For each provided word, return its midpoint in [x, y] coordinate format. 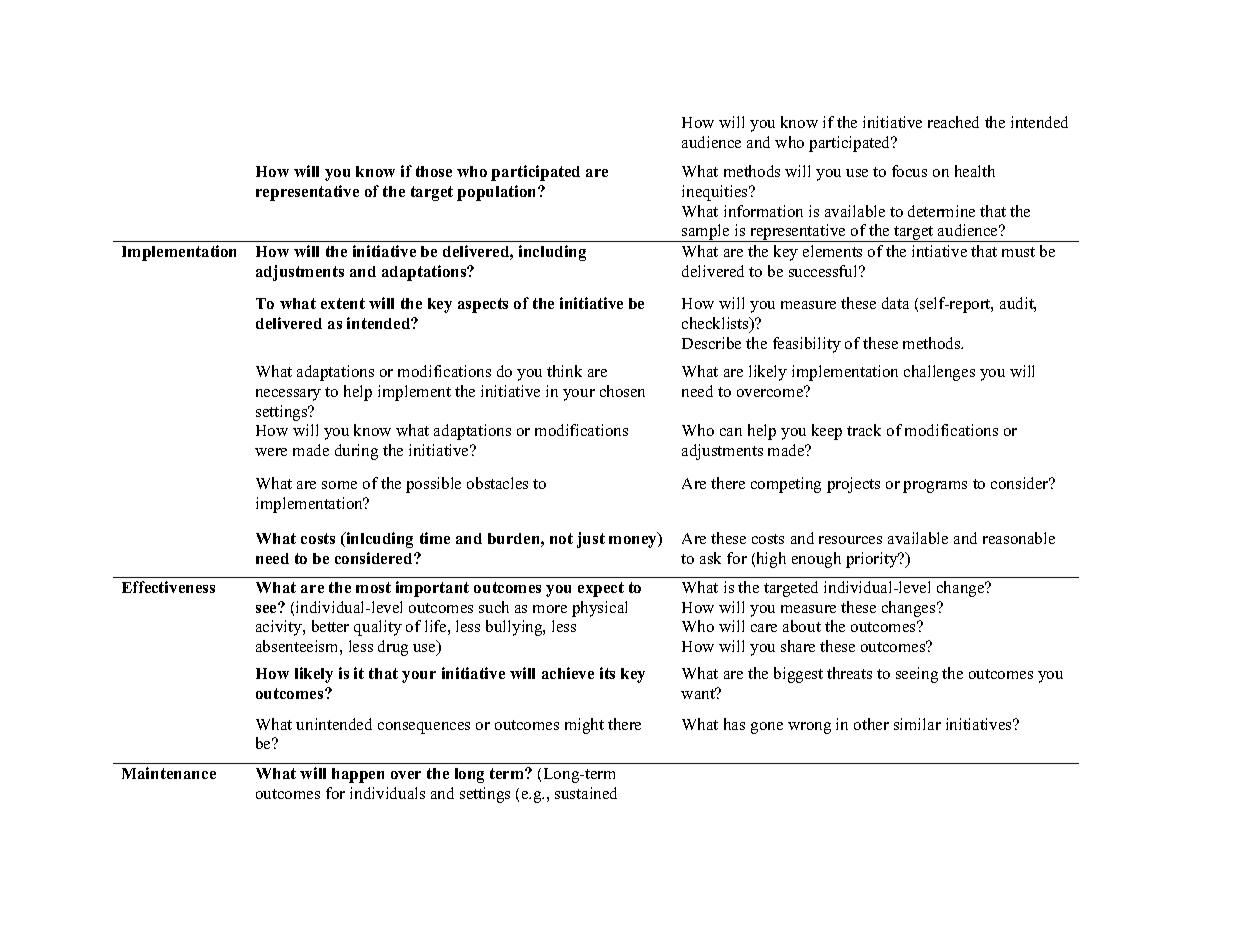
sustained [586, 793]
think [564, 371]
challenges [939, 373]
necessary [288, 395]
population [498, 193]
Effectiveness [168, 587]
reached [953, 122]
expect [601, 589]
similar [917, 724]
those [434, 171]
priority [873, 560]
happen [358, 775]
